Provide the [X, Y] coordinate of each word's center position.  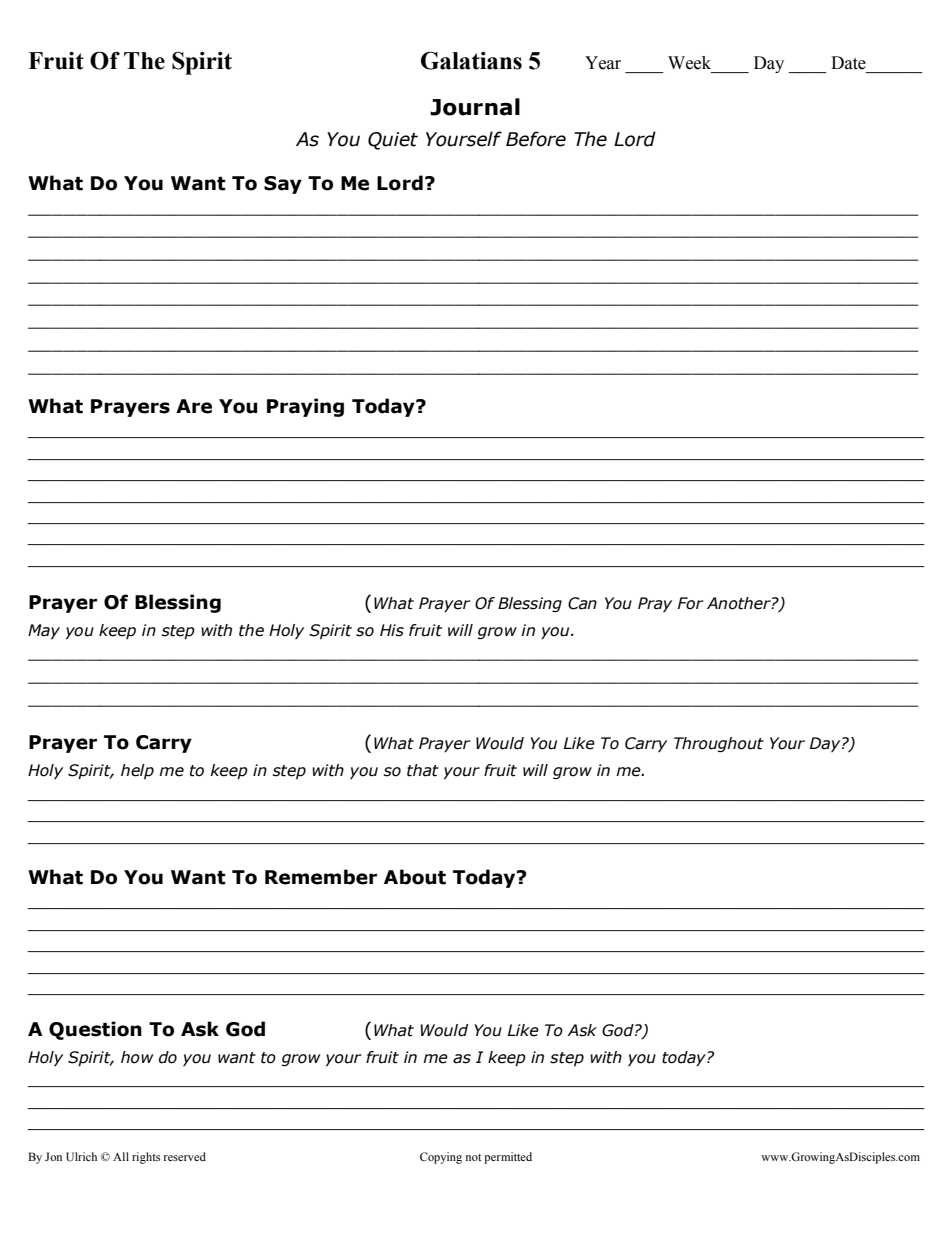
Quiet [393, 141]
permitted [508, 1158]
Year [603, 63]
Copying [441, 1158]
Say [283, 185]
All [121, 1156]
